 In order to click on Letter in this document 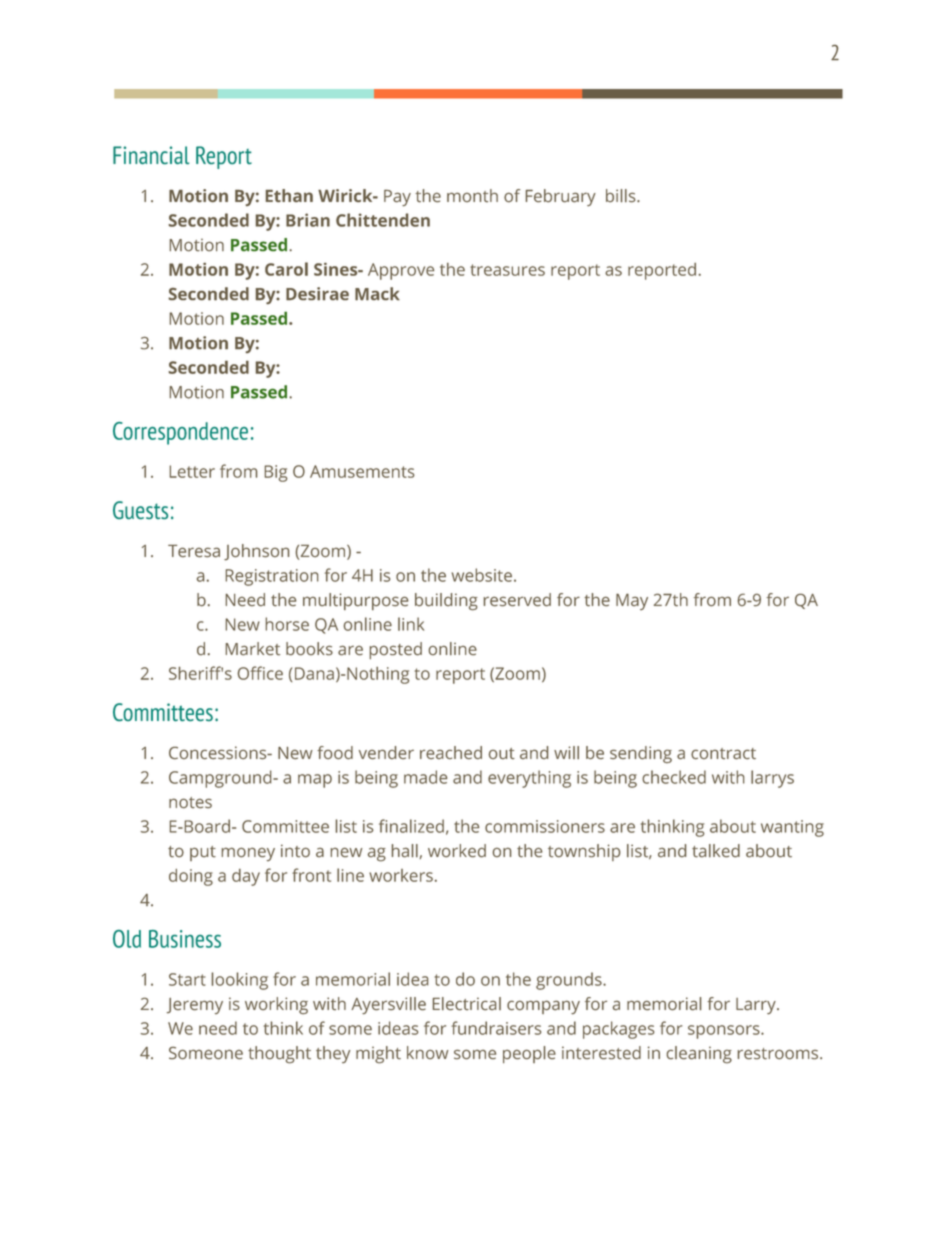, I will do `click(192, 471)`.
